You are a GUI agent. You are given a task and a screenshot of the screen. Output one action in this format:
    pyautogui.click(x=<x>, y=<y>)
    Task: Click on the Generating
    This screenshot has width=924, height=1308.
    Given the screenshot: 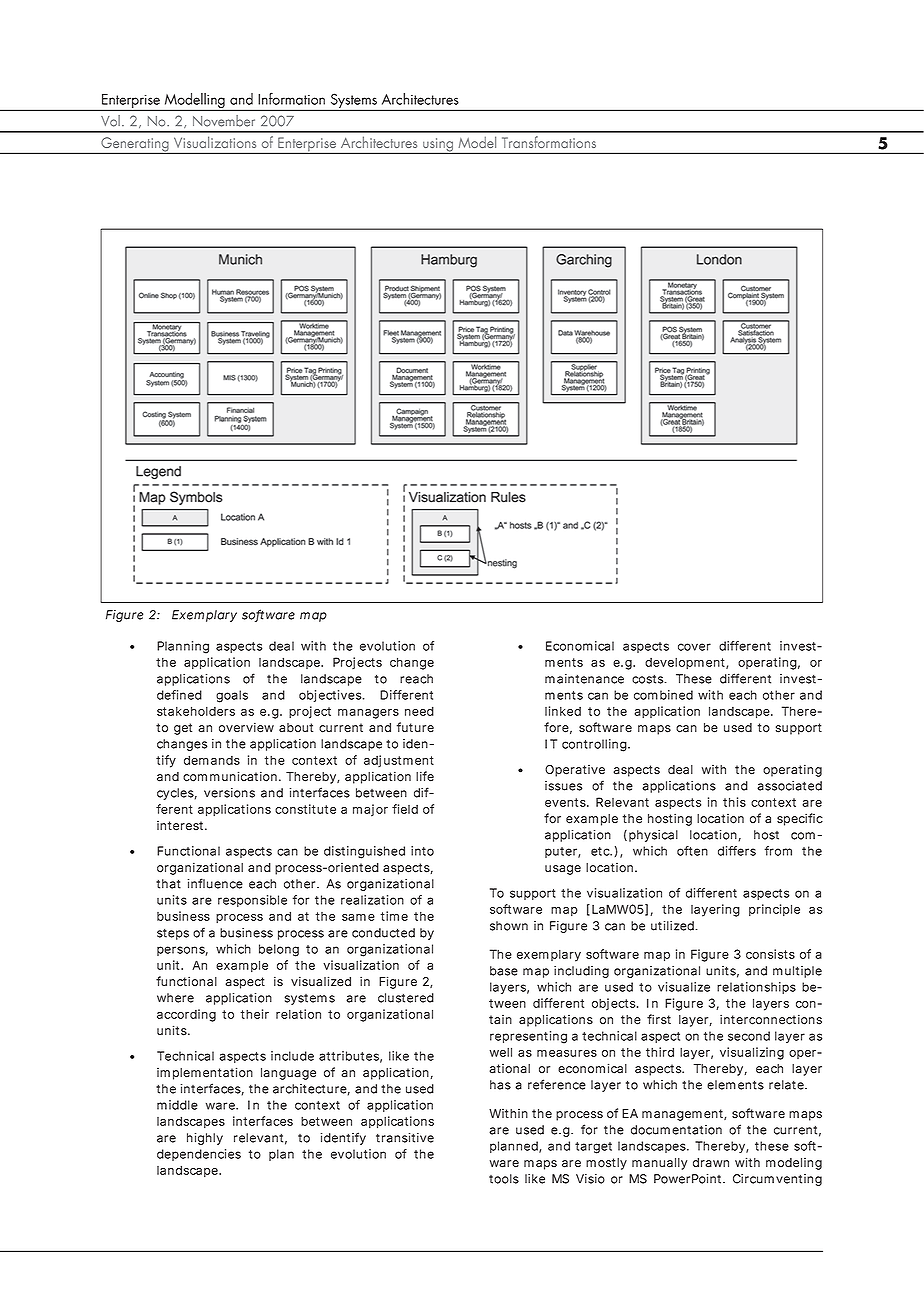 What is the action you would take?
    pyautogui.click(x=135, y=145)
